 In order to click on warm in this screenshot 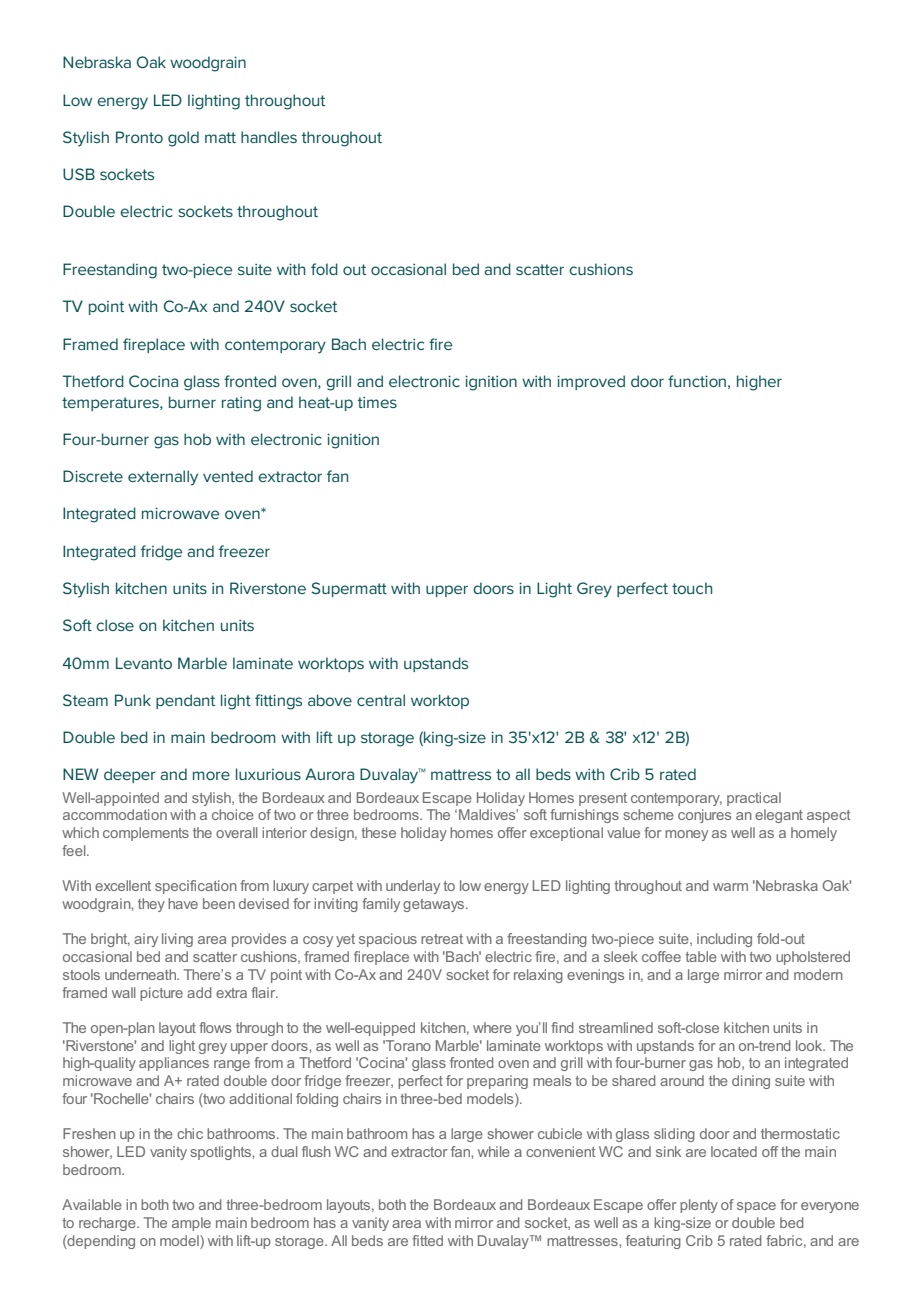, I will do `click(730, 887)`.
